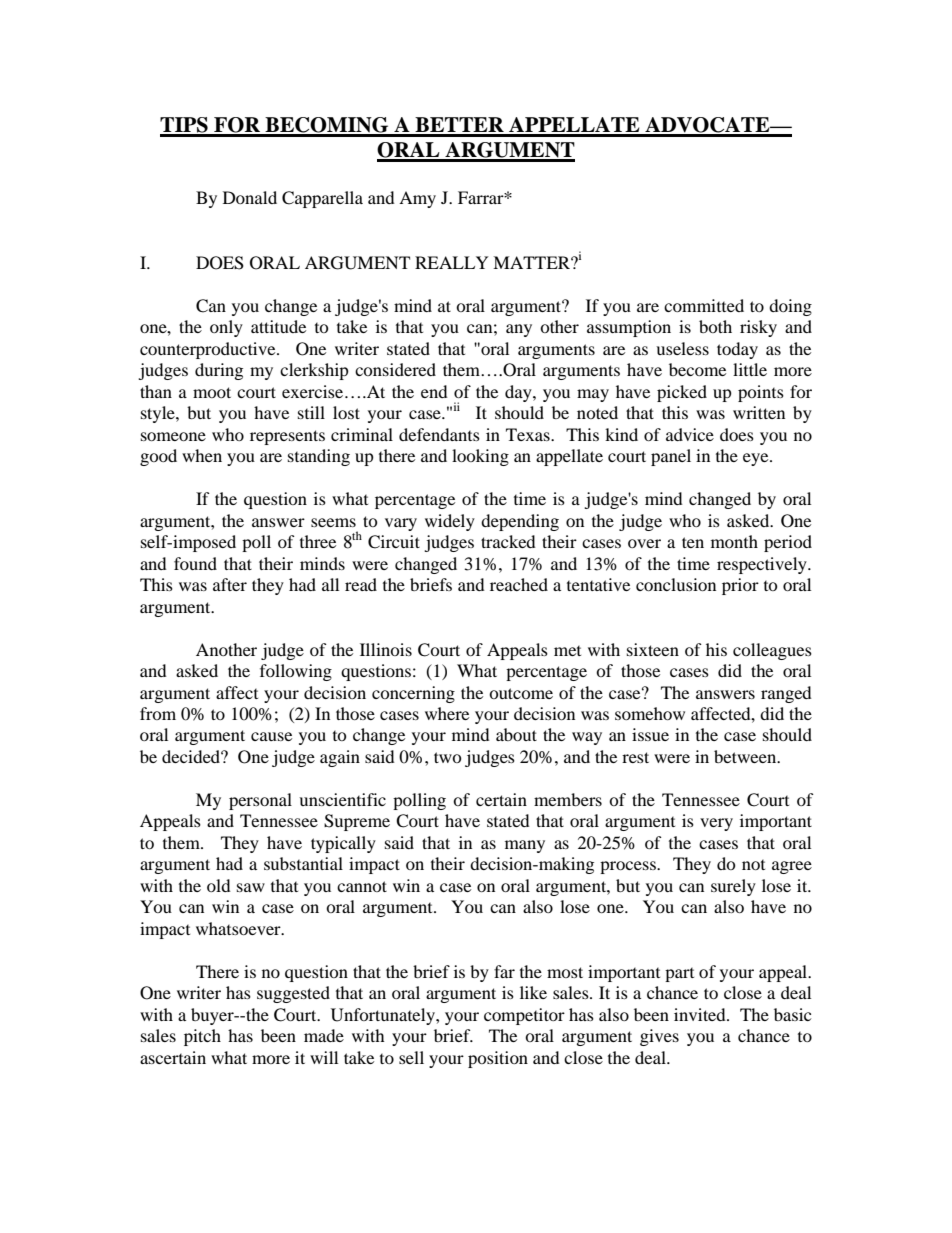 The image size is (952, 1233). What do you see at coordinates (519, 584) in the document?
I see `reached` at bounding box center [519, 584].
